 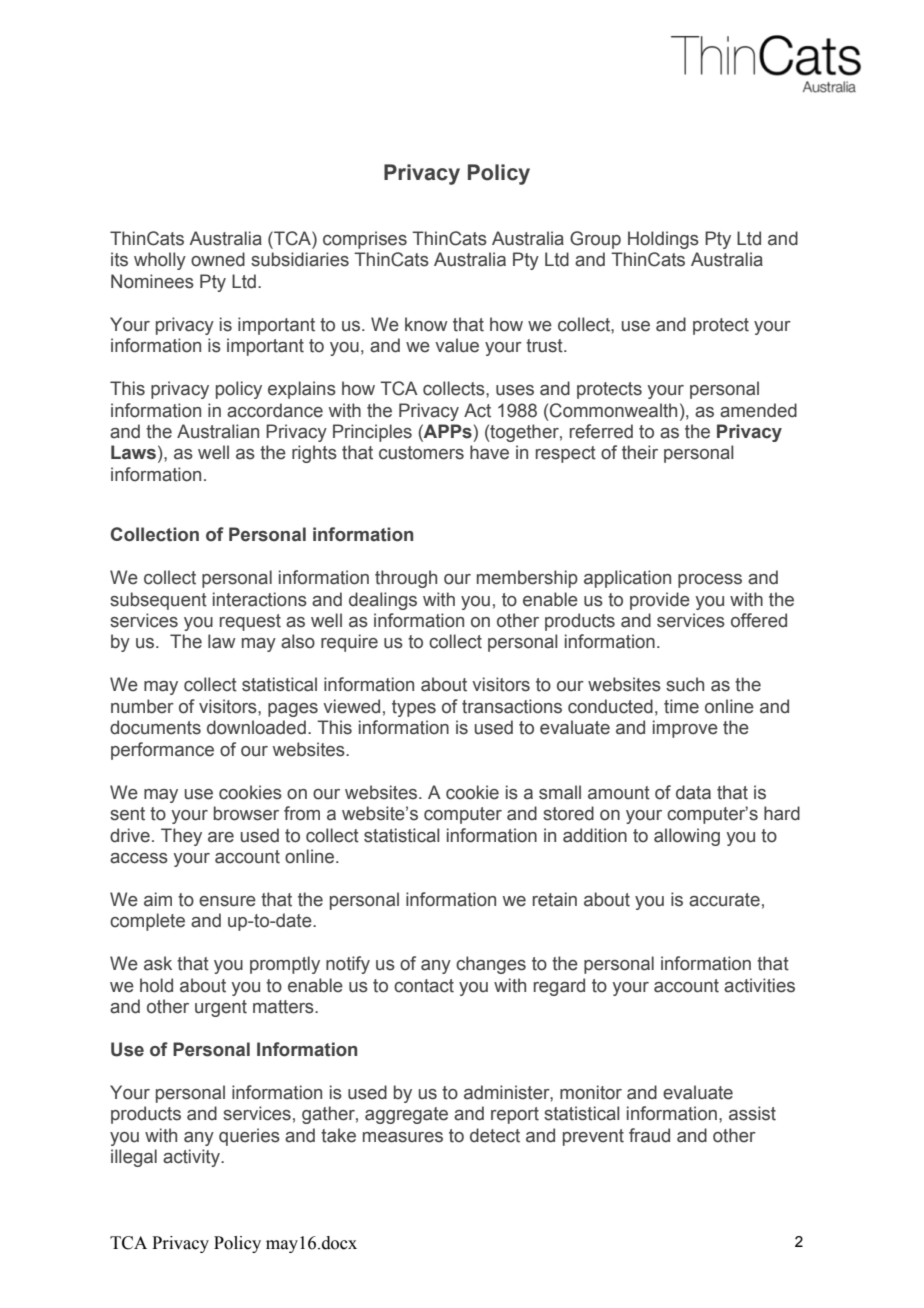 What do you see at coordinates (158, 963) in the image?
I see `ask` at bounding box center [158, 963].
